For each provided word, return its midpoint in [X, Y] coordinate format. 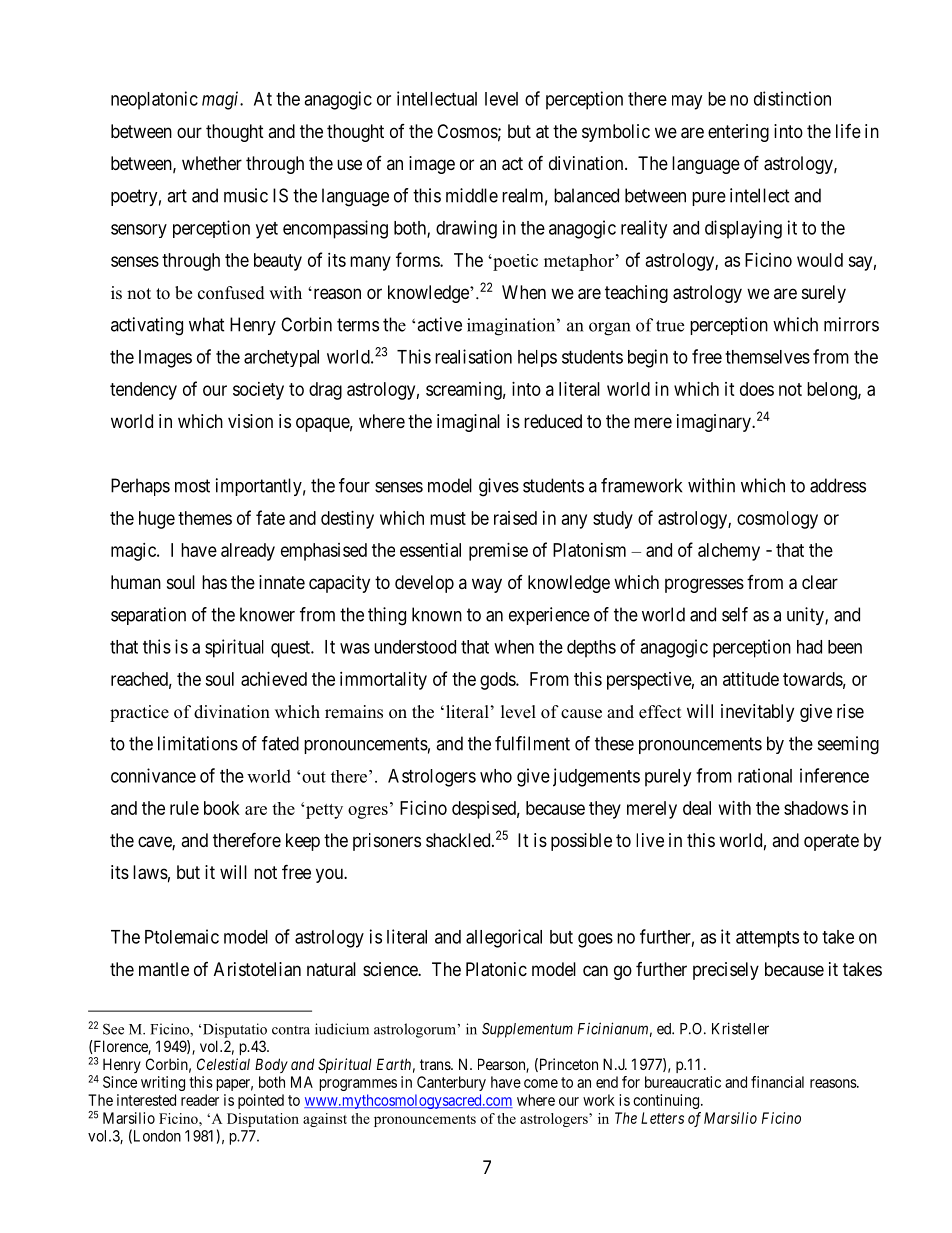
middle [472, 195]
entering [738, 133]
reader [200, 1100]
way [487, 585]
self [735, 614]
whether [212, 163]
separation [148, 616]
